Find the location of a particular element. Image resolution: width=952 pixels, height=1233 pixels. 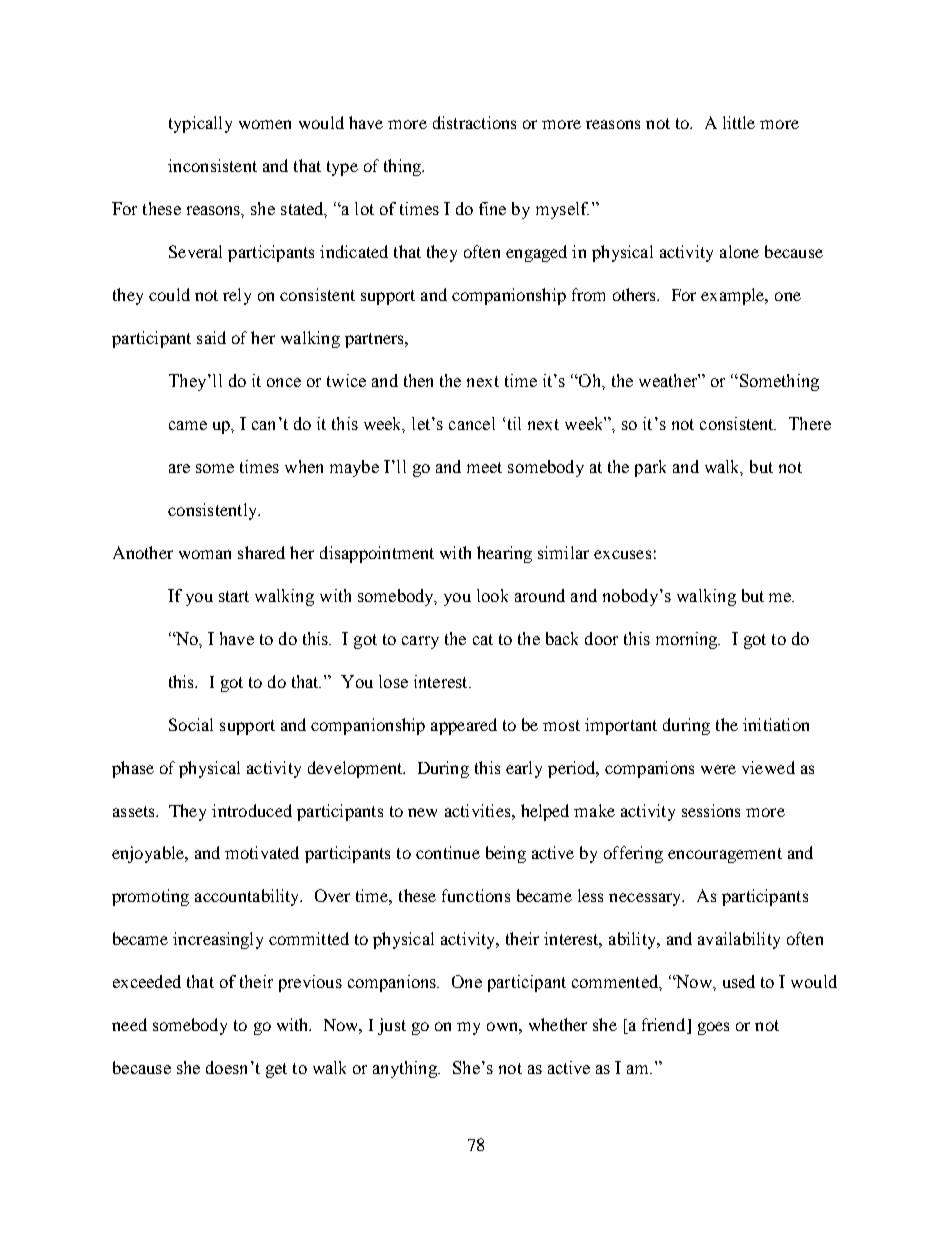

Social is located at coordinates (191, 724).
